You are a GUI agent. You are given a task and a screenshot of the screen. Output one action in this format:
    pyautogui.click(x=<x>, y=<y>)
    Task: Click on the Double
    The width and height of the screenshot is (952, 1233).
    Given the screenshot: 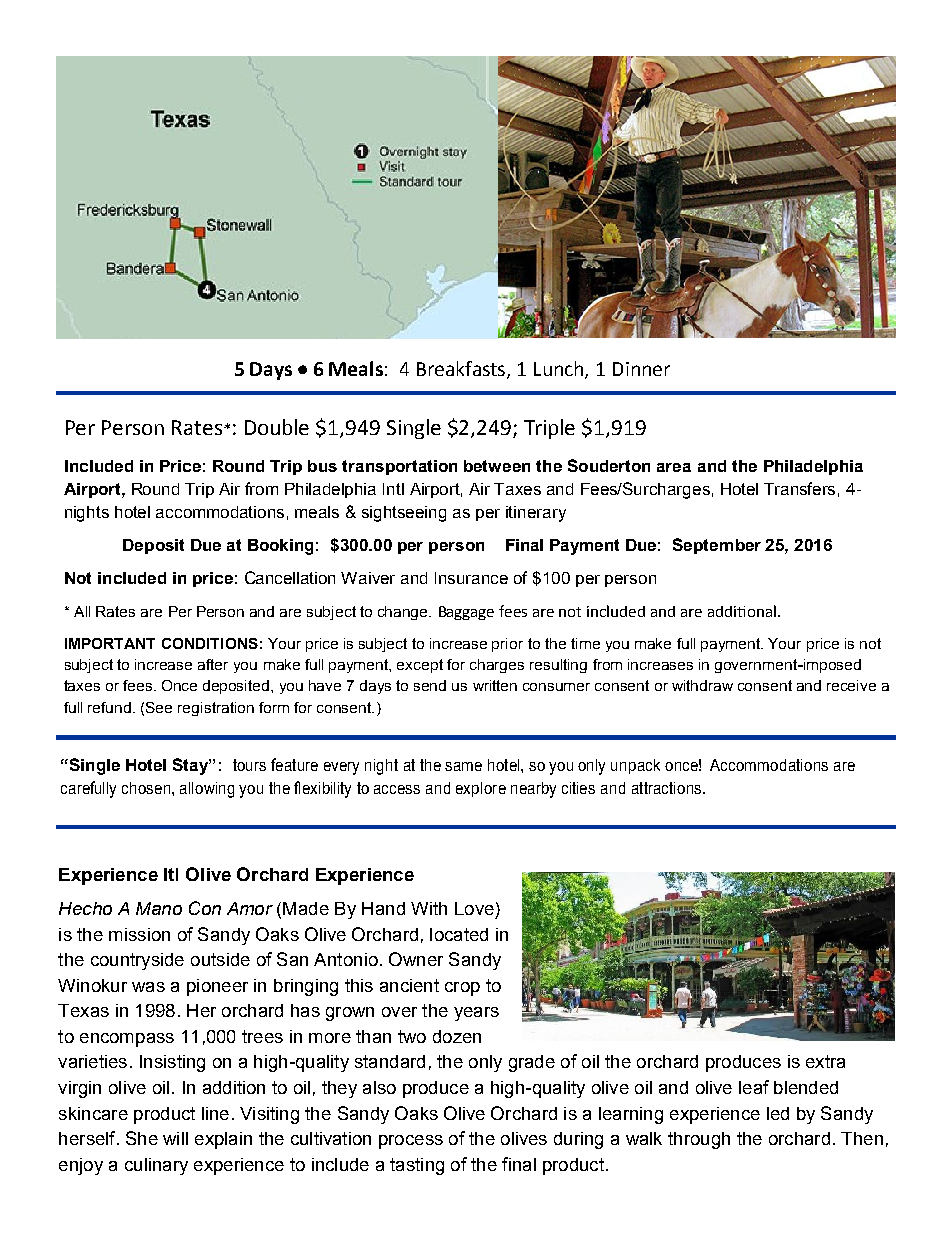 What is the action you would take?
    pyautogui.click(x=277, y=427)
